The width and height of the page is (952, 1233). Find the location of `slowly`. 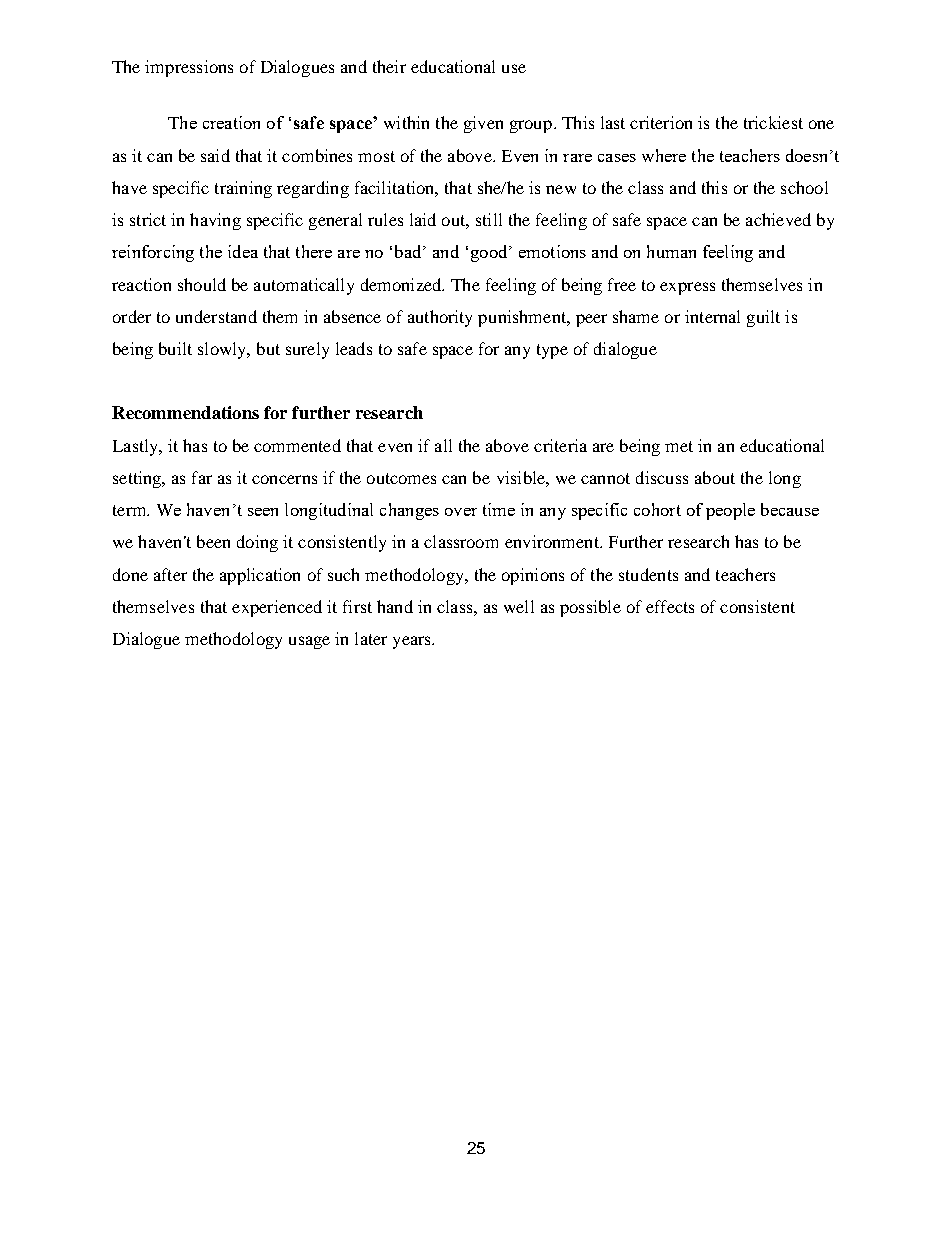

slowly is located at coordinates (223, 350).
